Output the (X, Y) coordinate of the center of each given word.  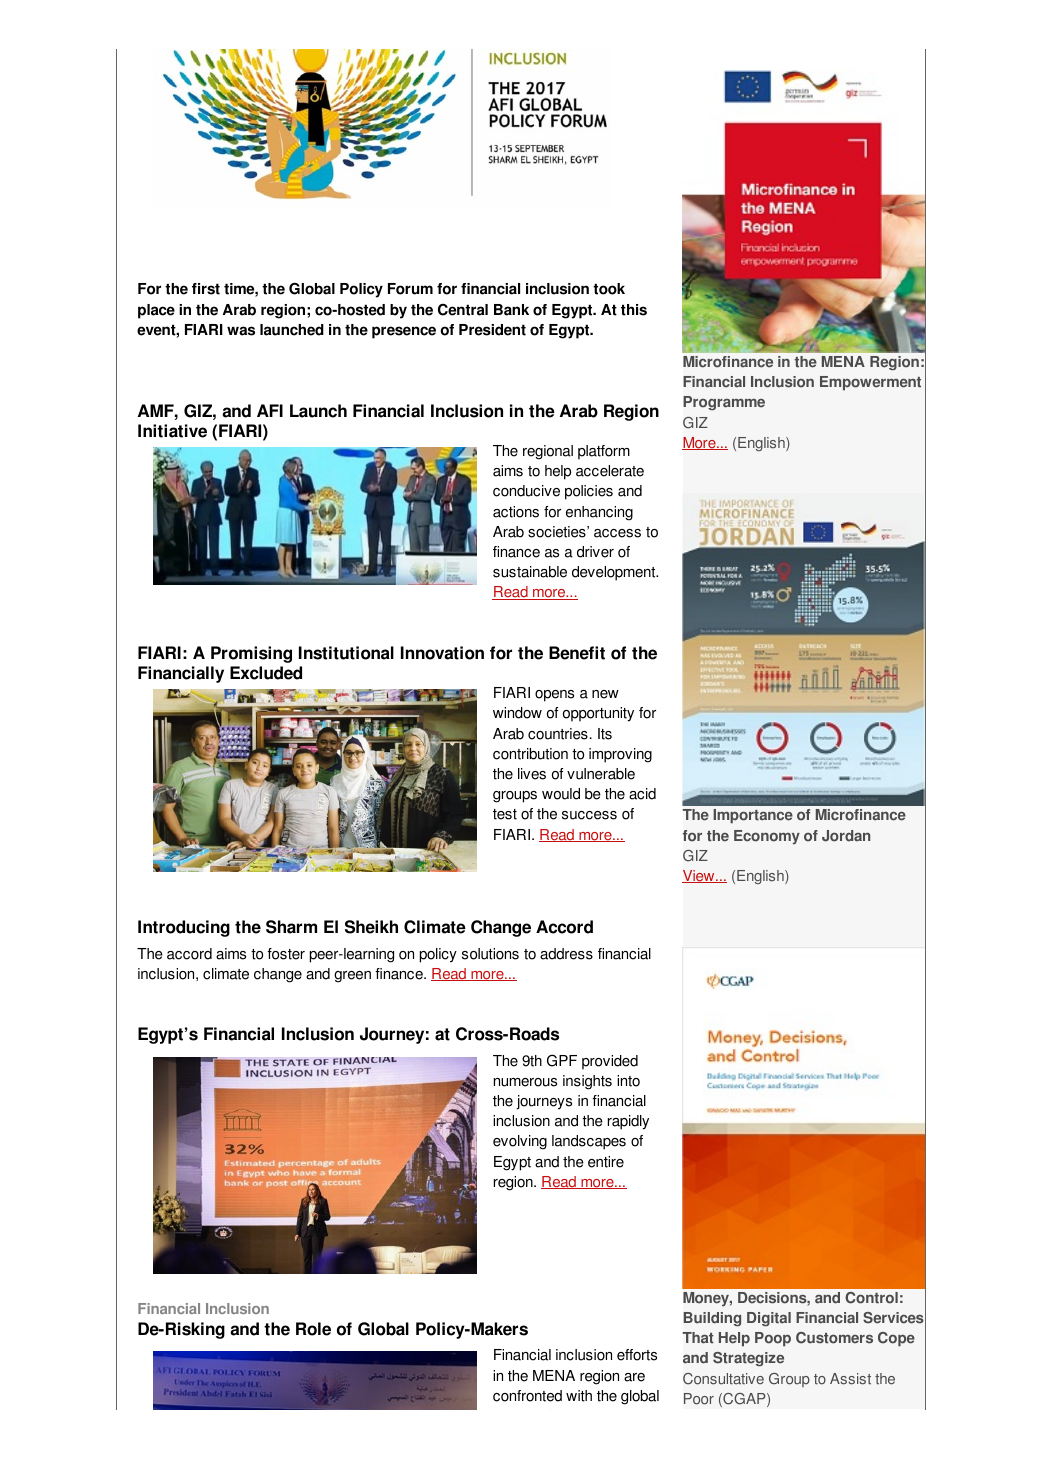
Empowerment (870, 383)
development (615, 573)
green (352, 977)
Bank (511, 310)
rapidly (628, 1122)
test (505, 814)
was (241, 331)
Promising (251, 654)
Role (313, 1329)
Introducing (184, 928)
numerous (525, 1082)
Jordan (846, 836)
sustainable (530, 572)
